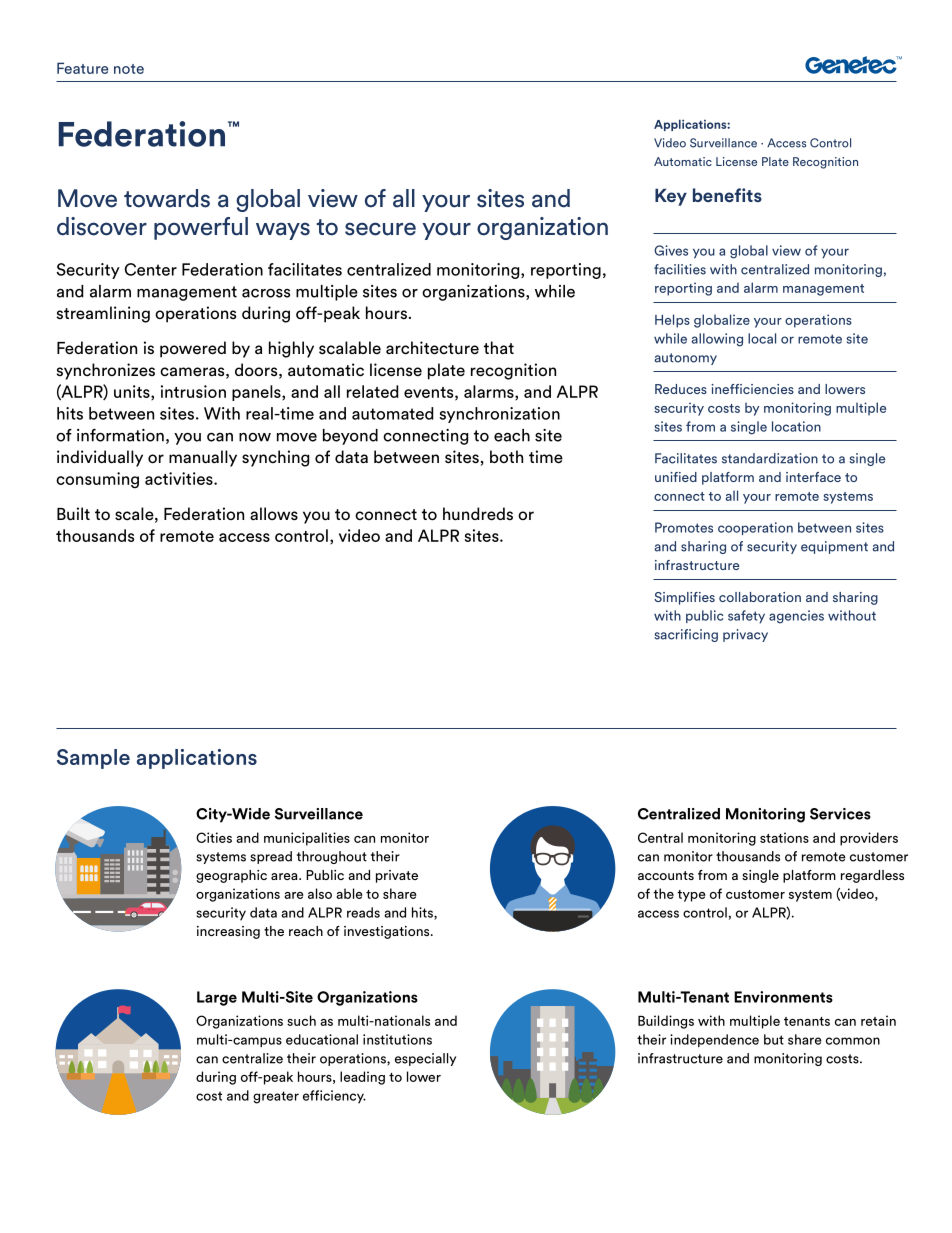  I want to click on synchronization, so click(499, 415).
